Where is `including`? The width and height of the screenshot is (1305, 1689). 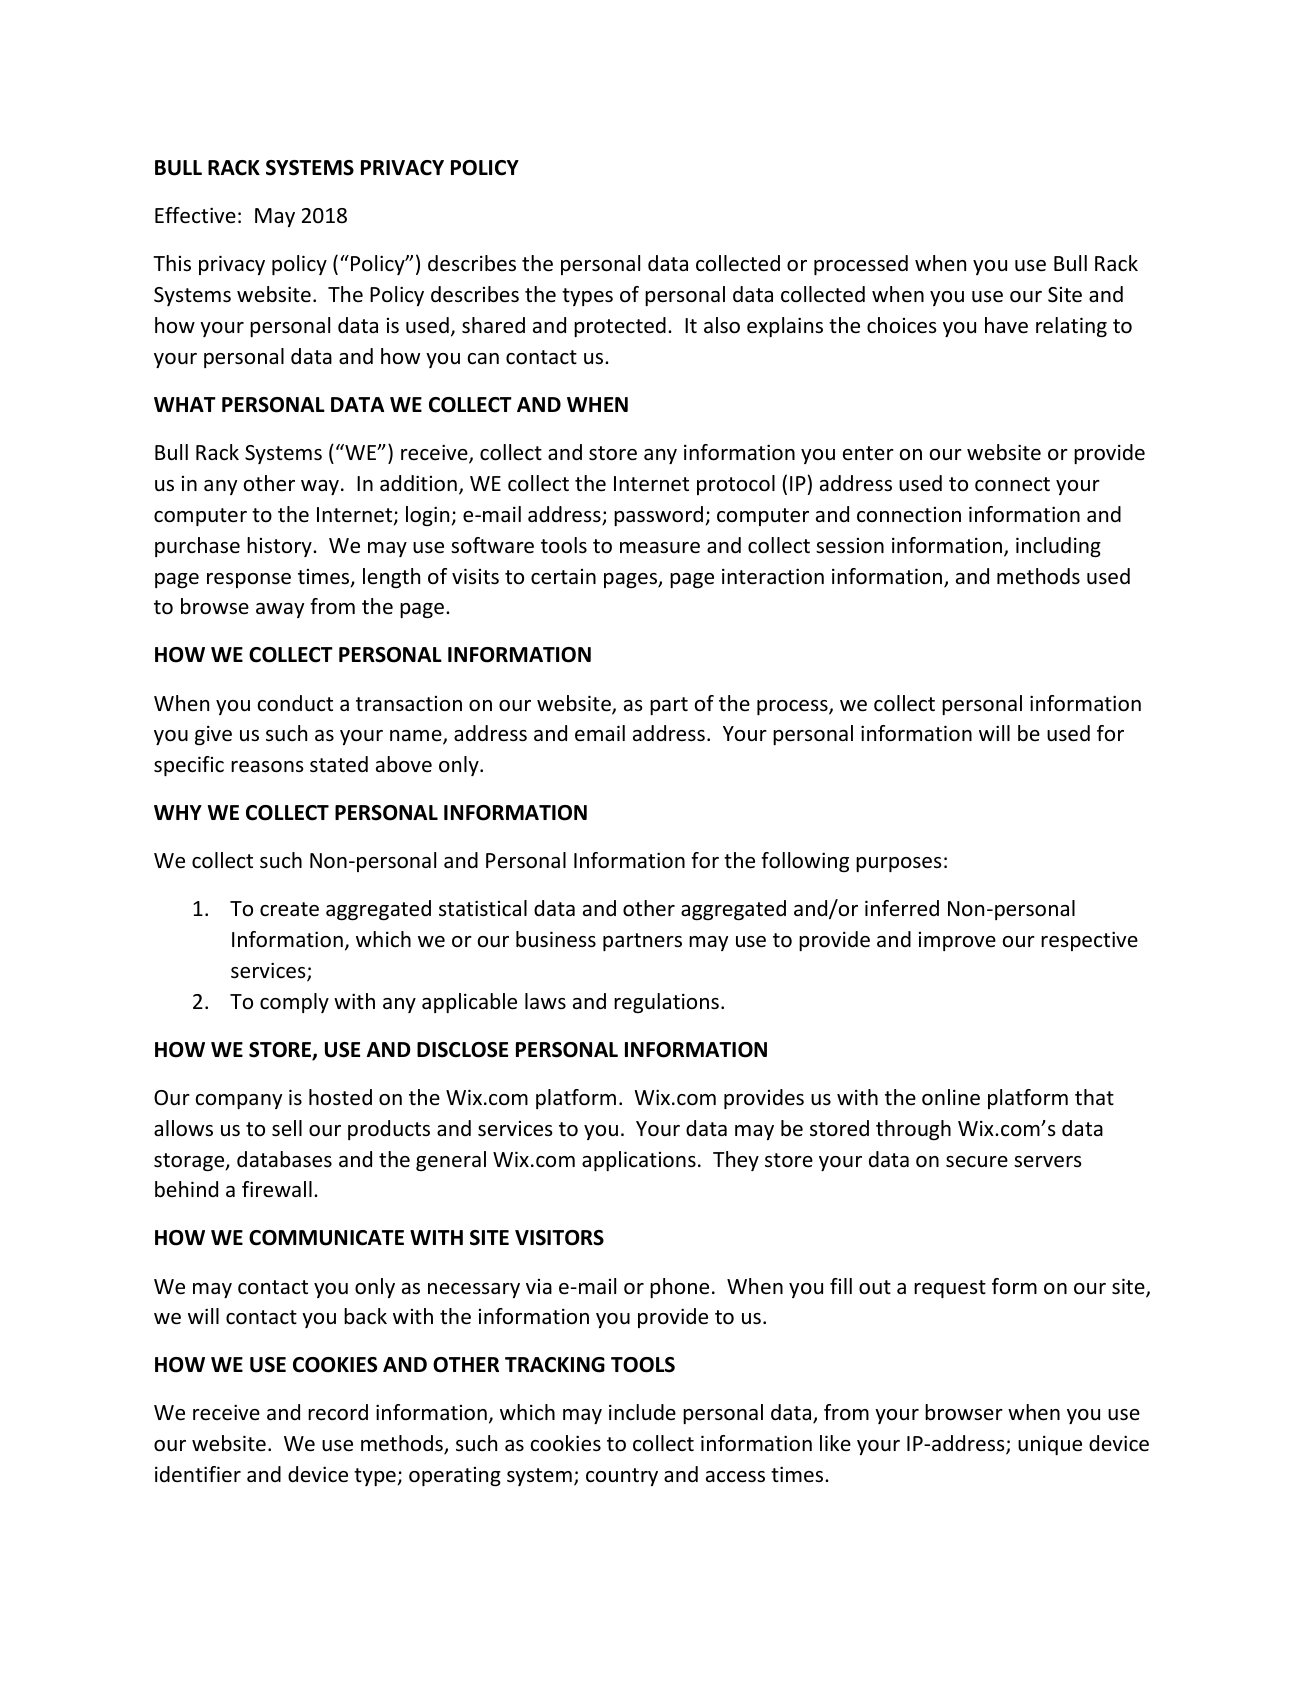 including is located at coordinates (1058, 547).
